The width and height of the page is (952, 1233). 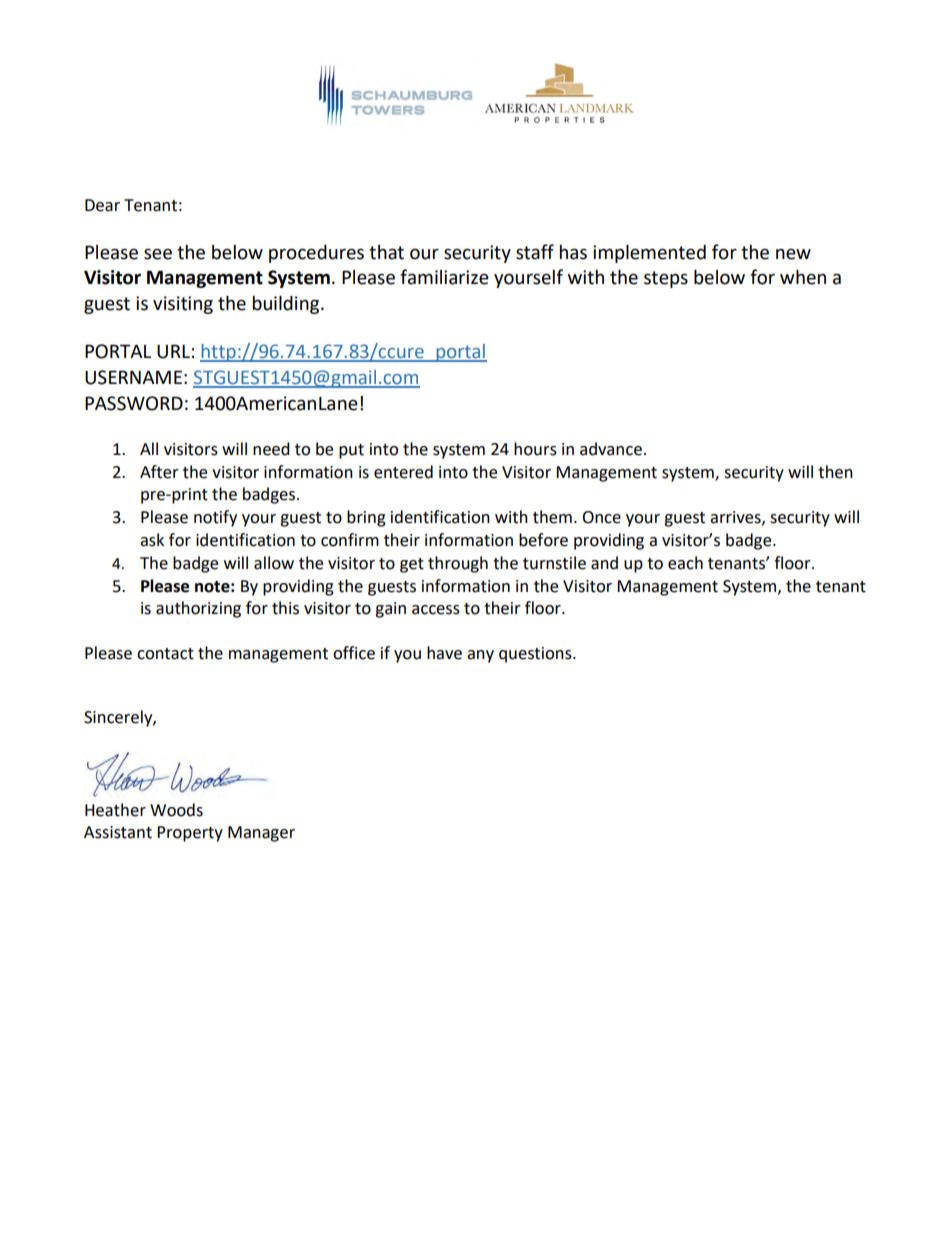 I want to click on URL, so click(x=173, y=351).
